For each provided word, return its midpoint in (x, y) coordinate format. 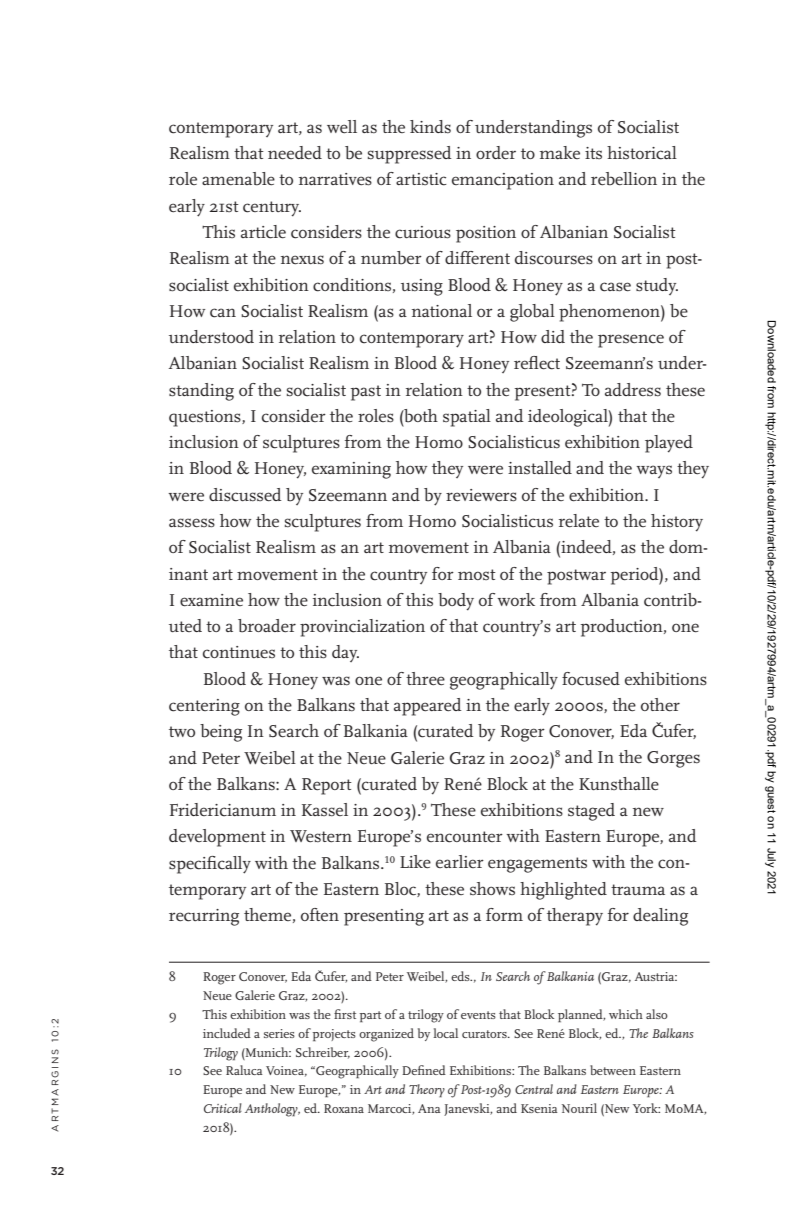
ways (654, 471)
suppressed (410, 155)
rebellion (624, 179)
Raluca (244, 1070)
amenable (238, 179)
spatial (467, 418)
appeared (428, 707)
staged (591, 812)
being (221, 733)
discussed (245, 495)
